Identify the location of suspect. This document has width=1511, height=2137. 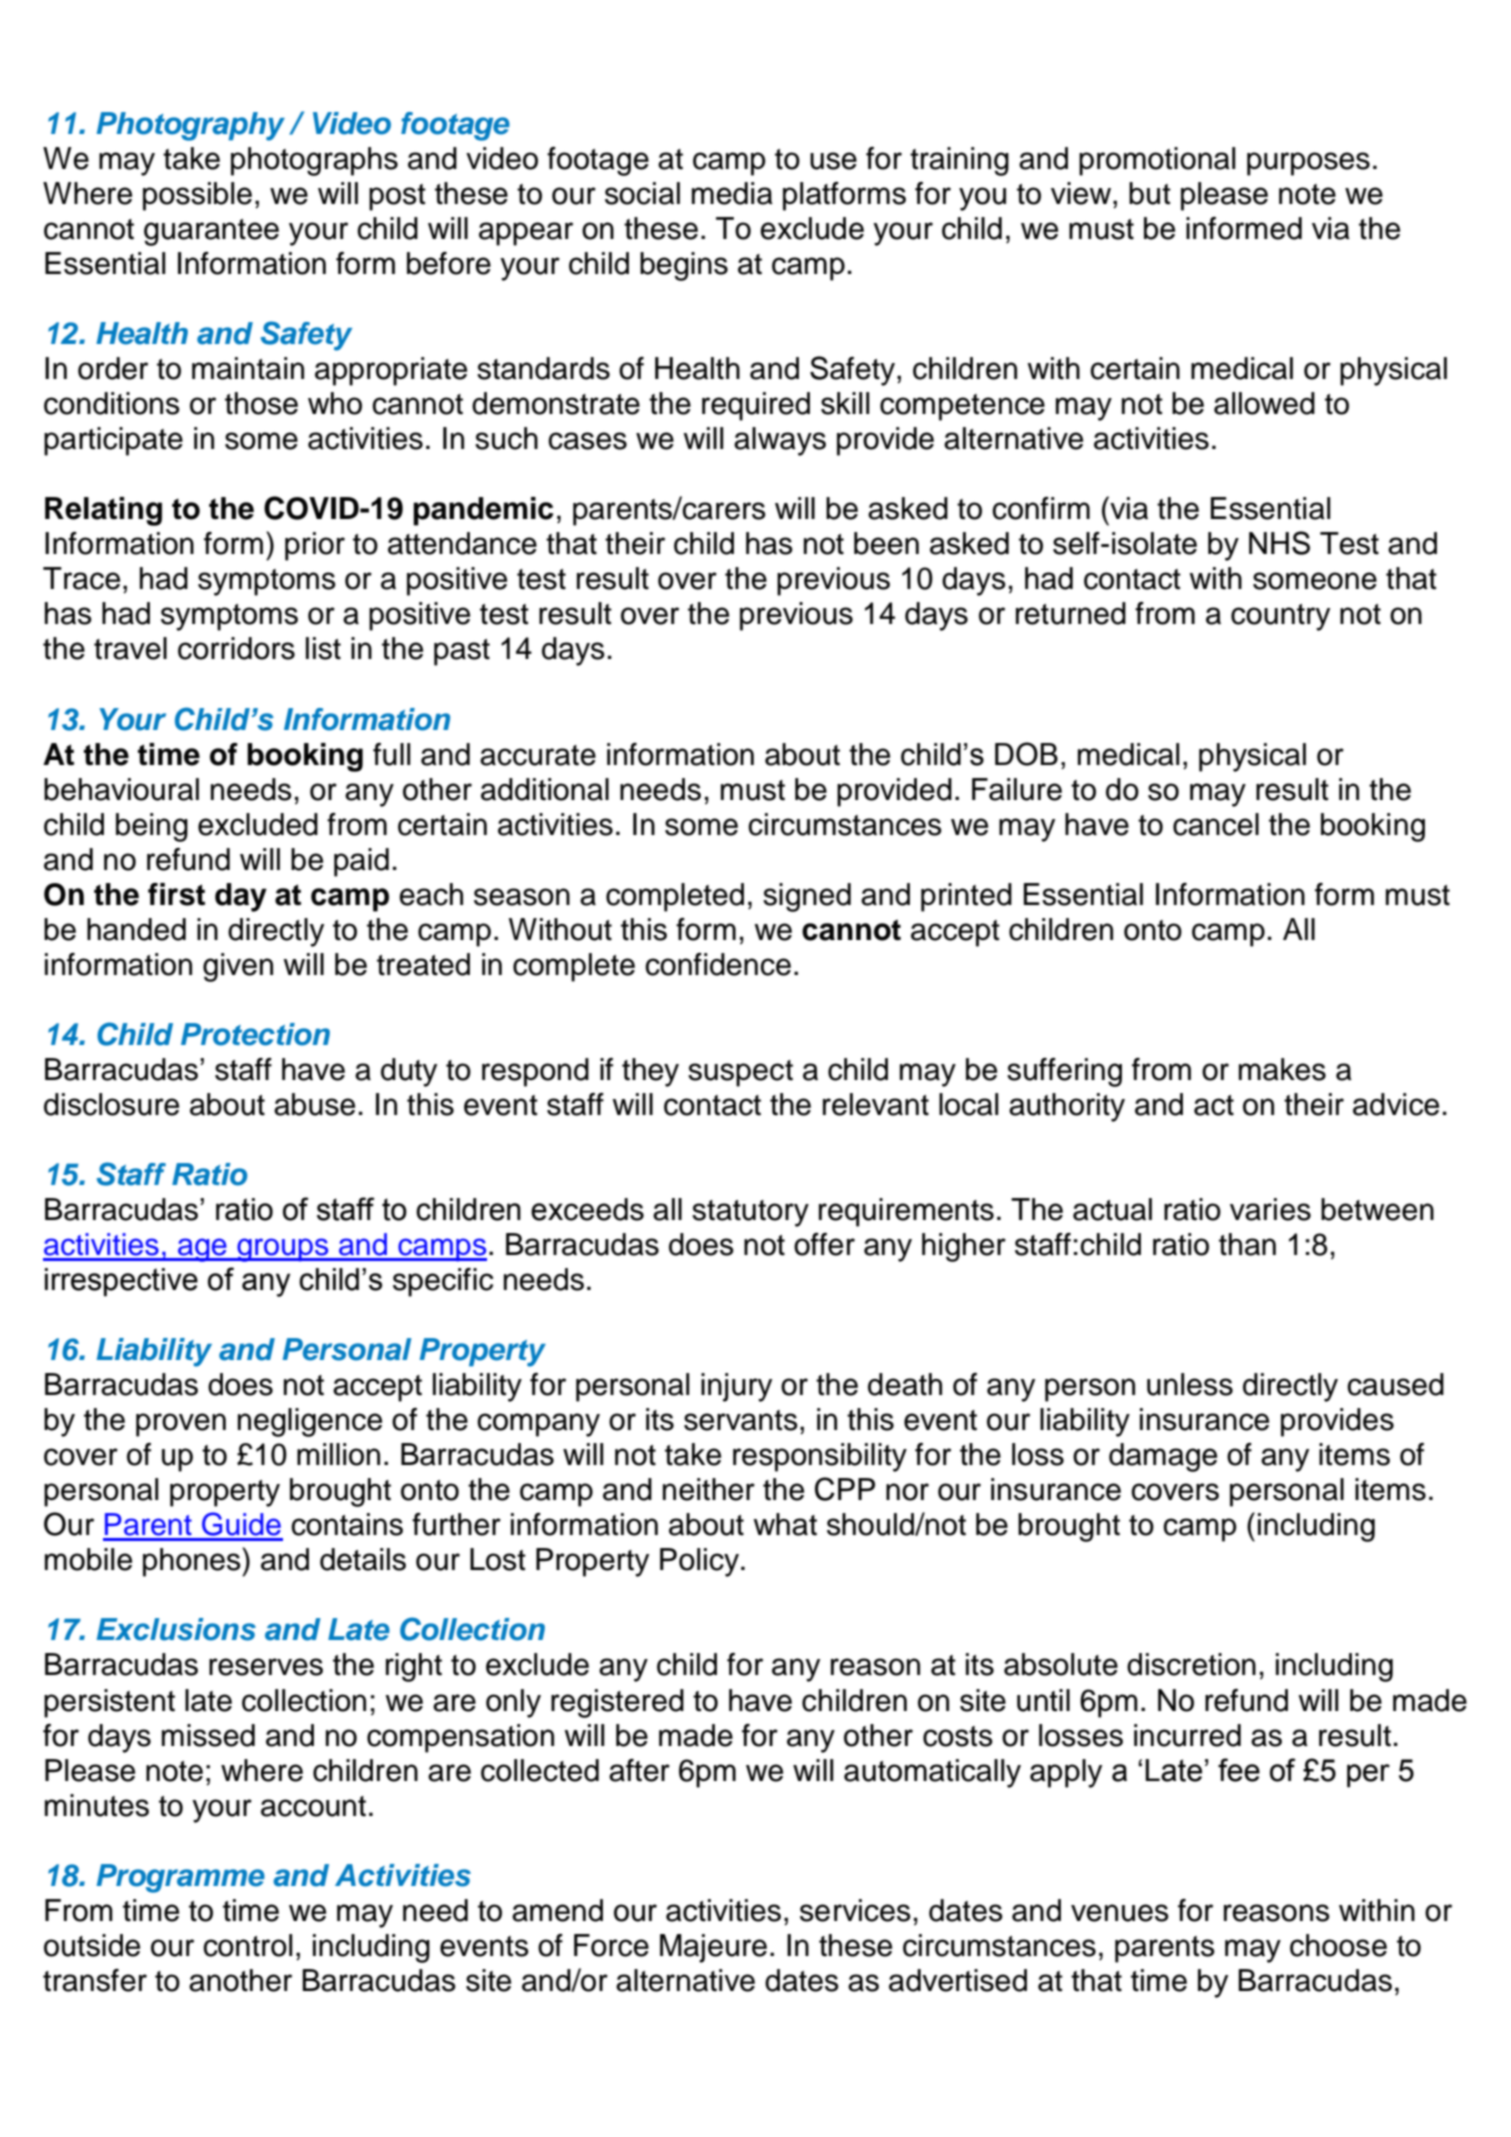
(740, 1073).
